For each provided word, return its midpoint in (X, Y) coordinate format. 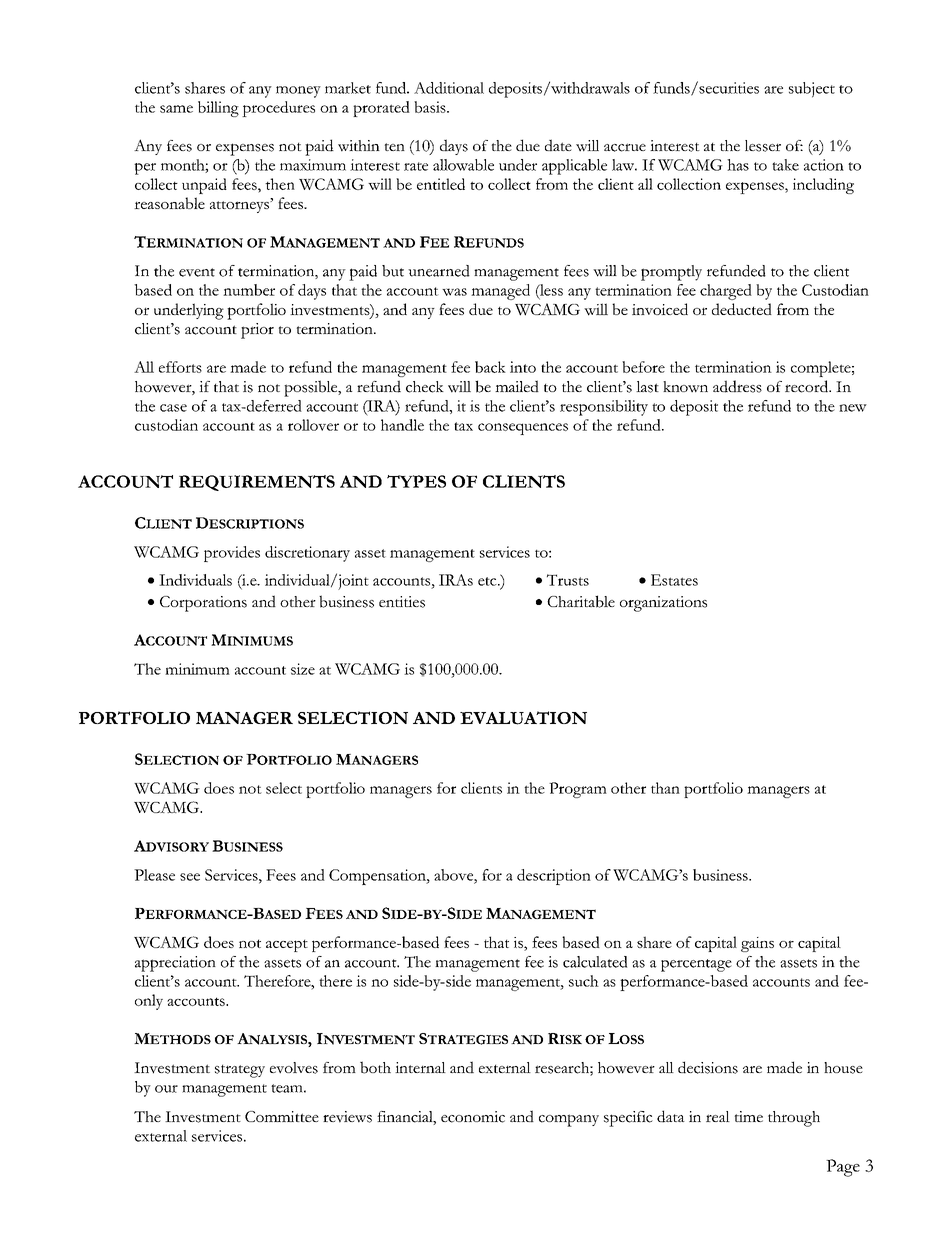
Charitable (581, 601)
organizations (663, 604)
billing (218, 109)
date (558, 145)
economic (473, 1117)
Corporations (203, 604)
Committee (282, 1116)
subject (812, 90)
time (749, 1116)
